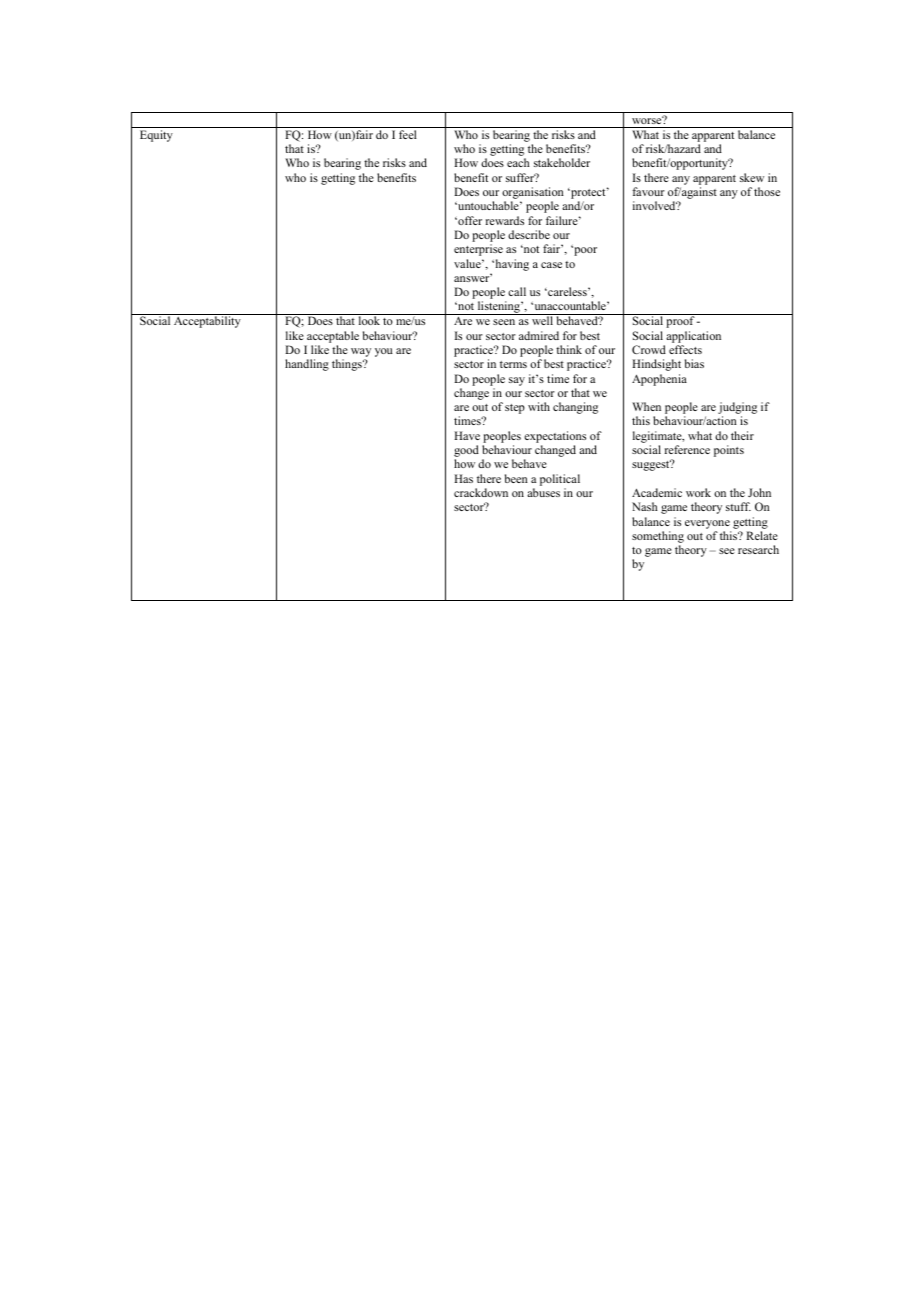  What do you see at coordinates (658, 537) in the document?
I see `something` at bounding box center [658, 537].
